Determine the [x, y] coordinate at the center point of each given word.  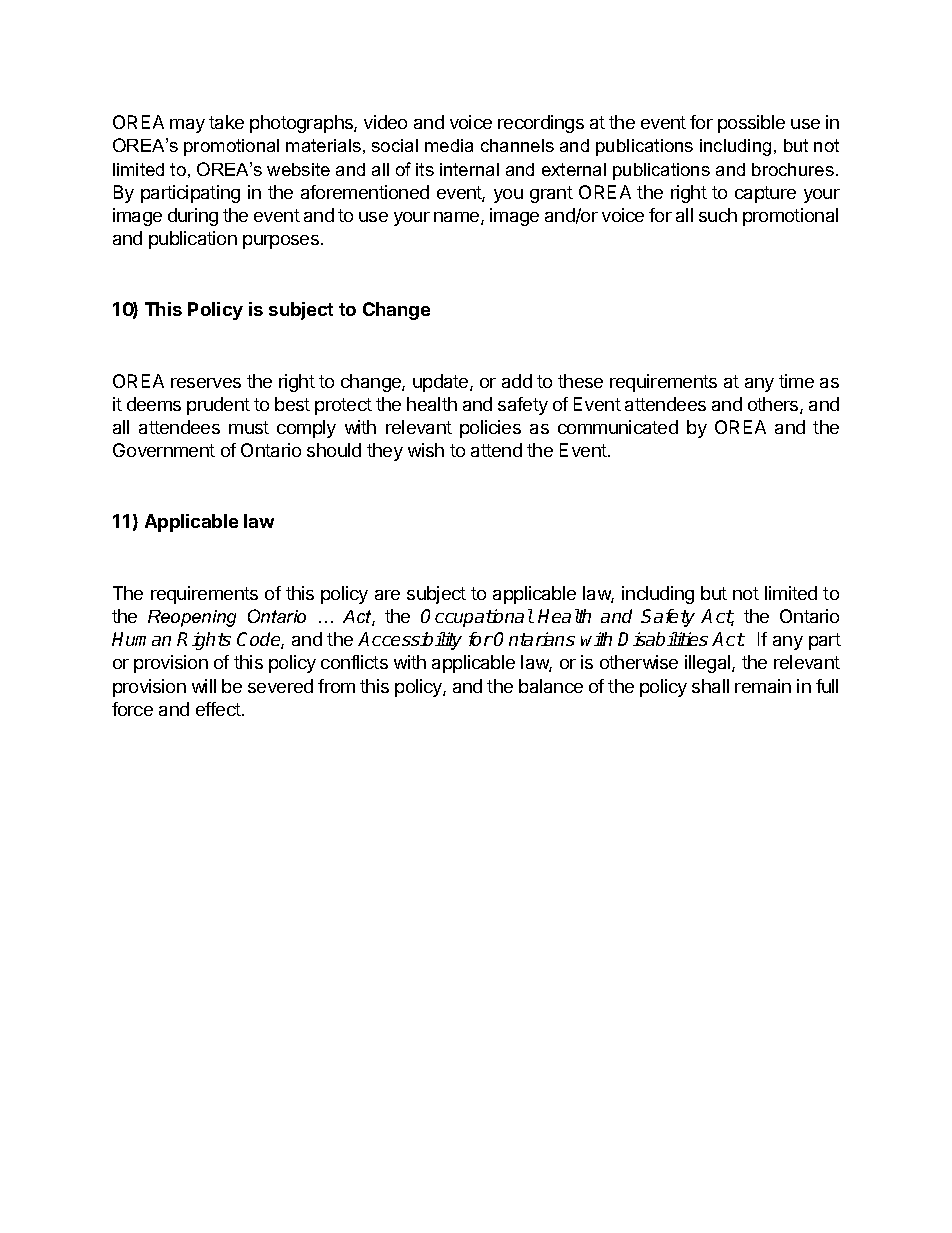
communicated [618, 427]
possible [751, 124]
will [204, 686]
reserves [206, 383]
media [449, 145]
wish [426, 450]
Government [164, 450]
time [796, 381]
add [517, 381]
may [187, 126]
